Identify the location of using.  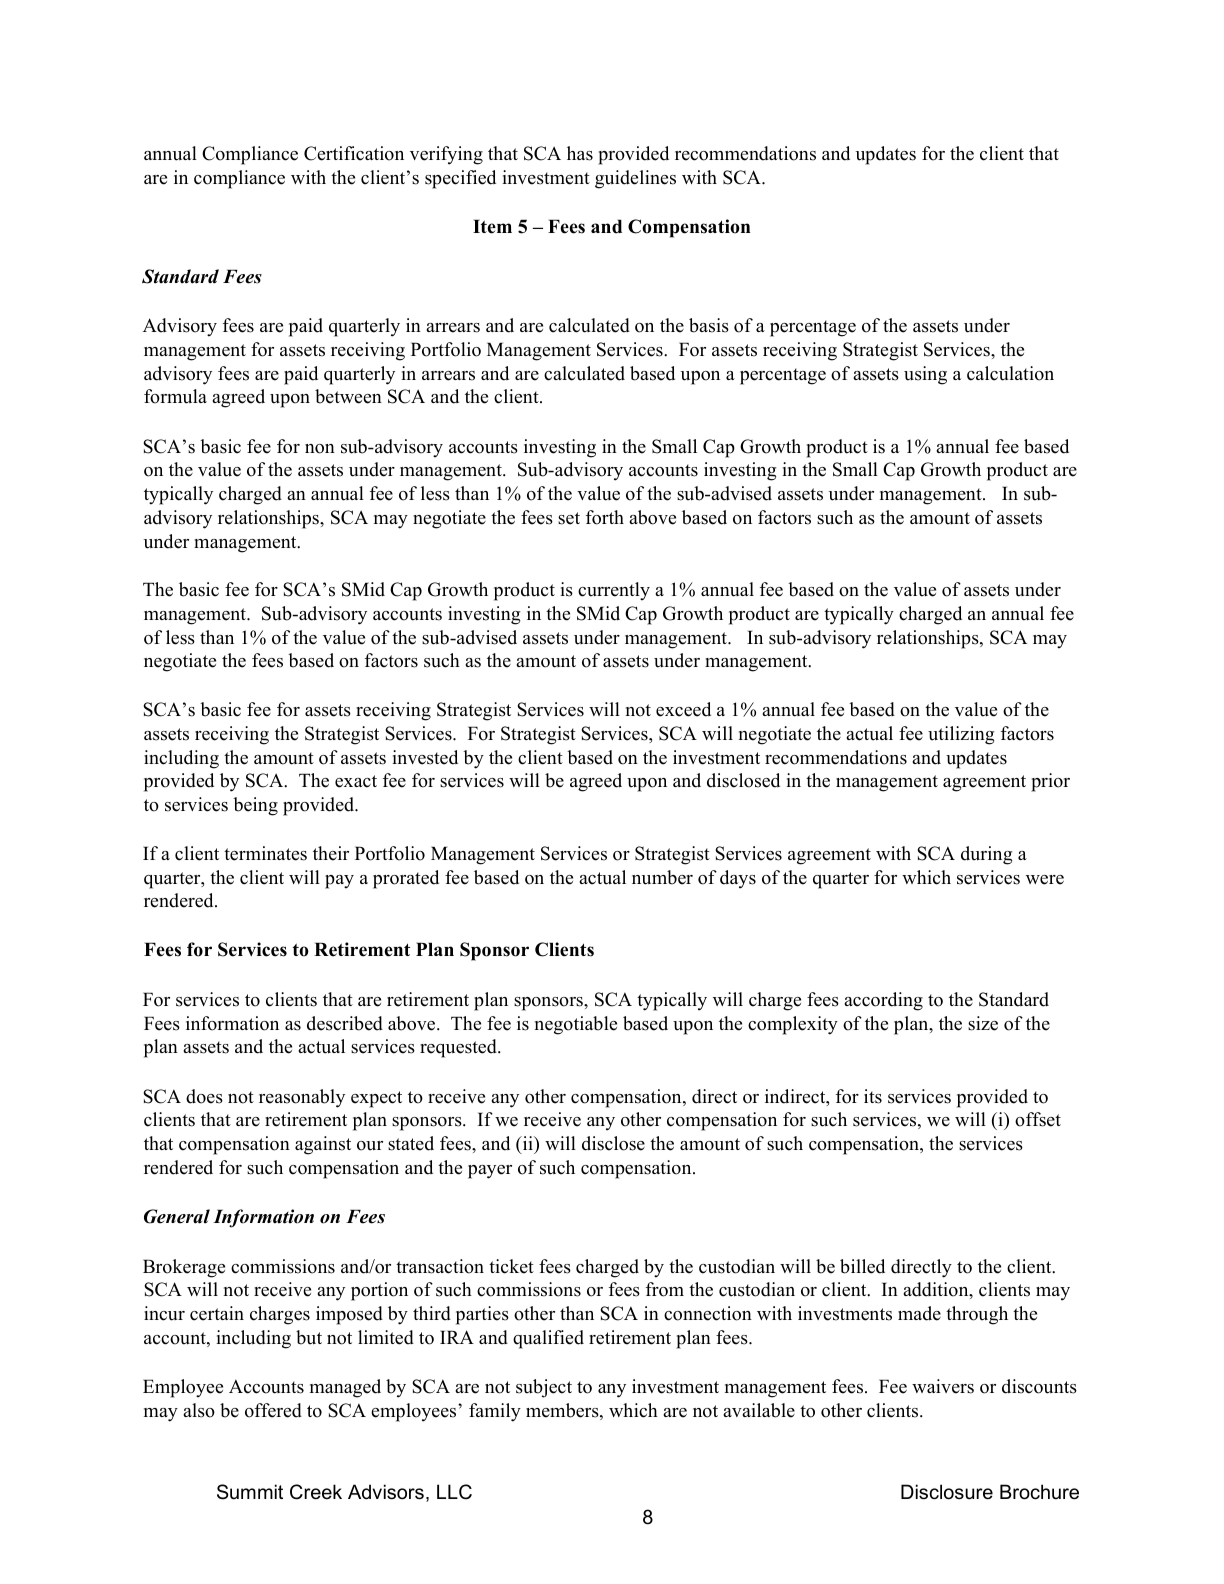
(925, 375).
